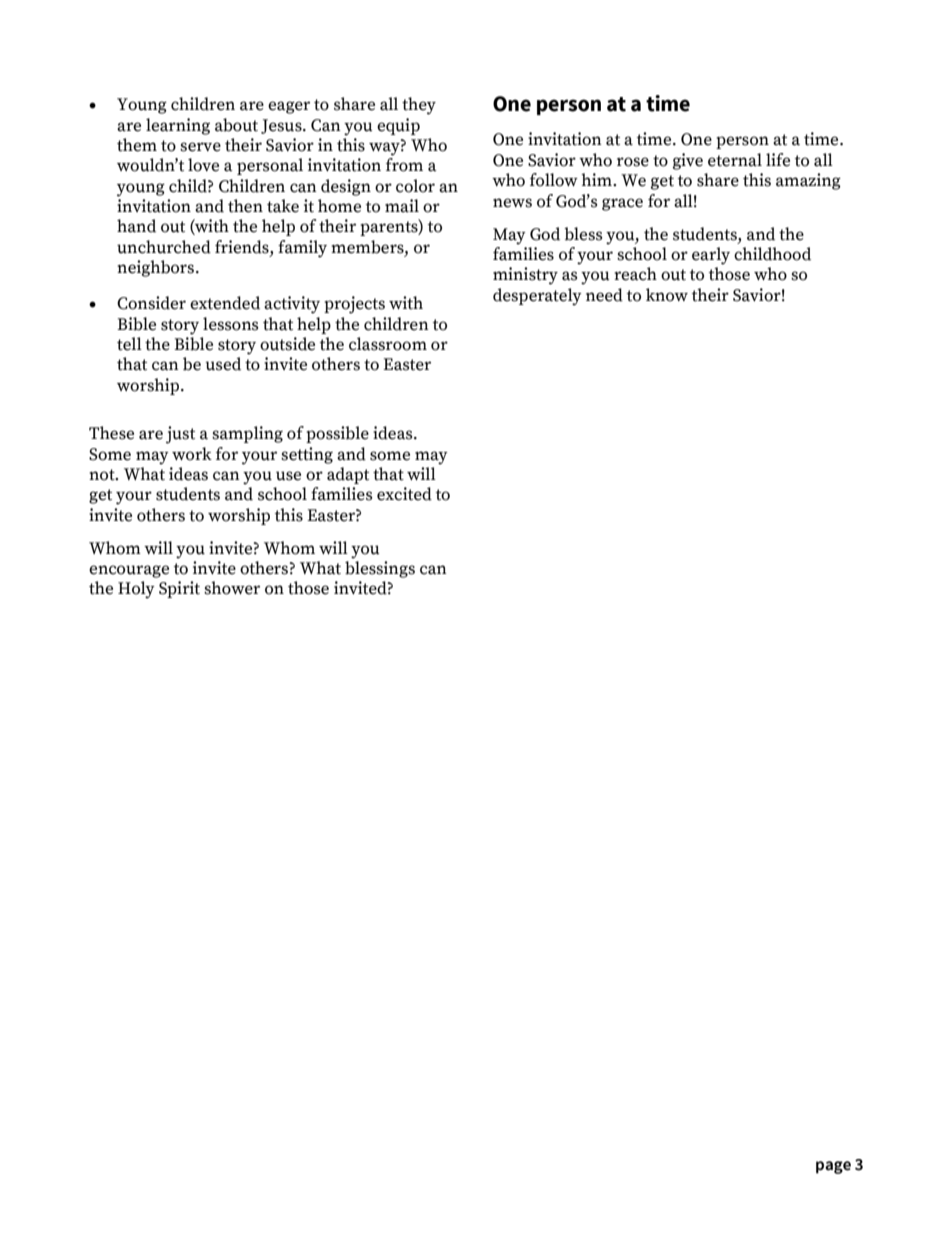  What do you see at coordinates (136, 590) in the image?
I see `Holy` at bounding box center [136, 590].
